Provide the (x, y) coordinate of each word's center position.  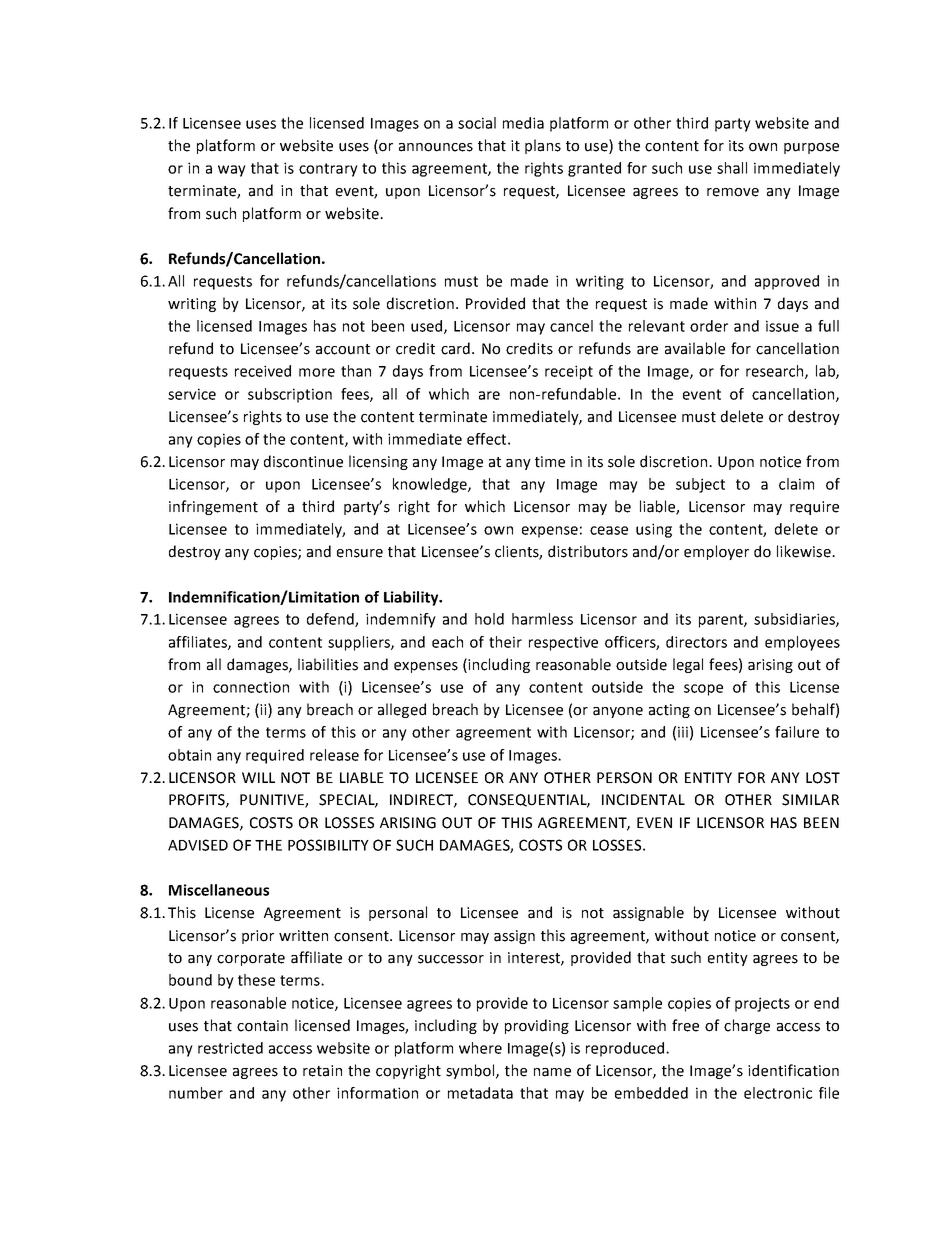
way (232, 171)
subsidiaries (795, 620)
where (480, 1048)
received (263, 371)
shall (732, 168)
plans (543, 146)
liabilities (328, 664)
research (776, 372)
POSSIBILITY (328, 845)
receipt (569, 372)
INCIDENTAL (643, 800)
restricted (230, 1048)
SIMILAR (810, 800)
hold (489, 619)
